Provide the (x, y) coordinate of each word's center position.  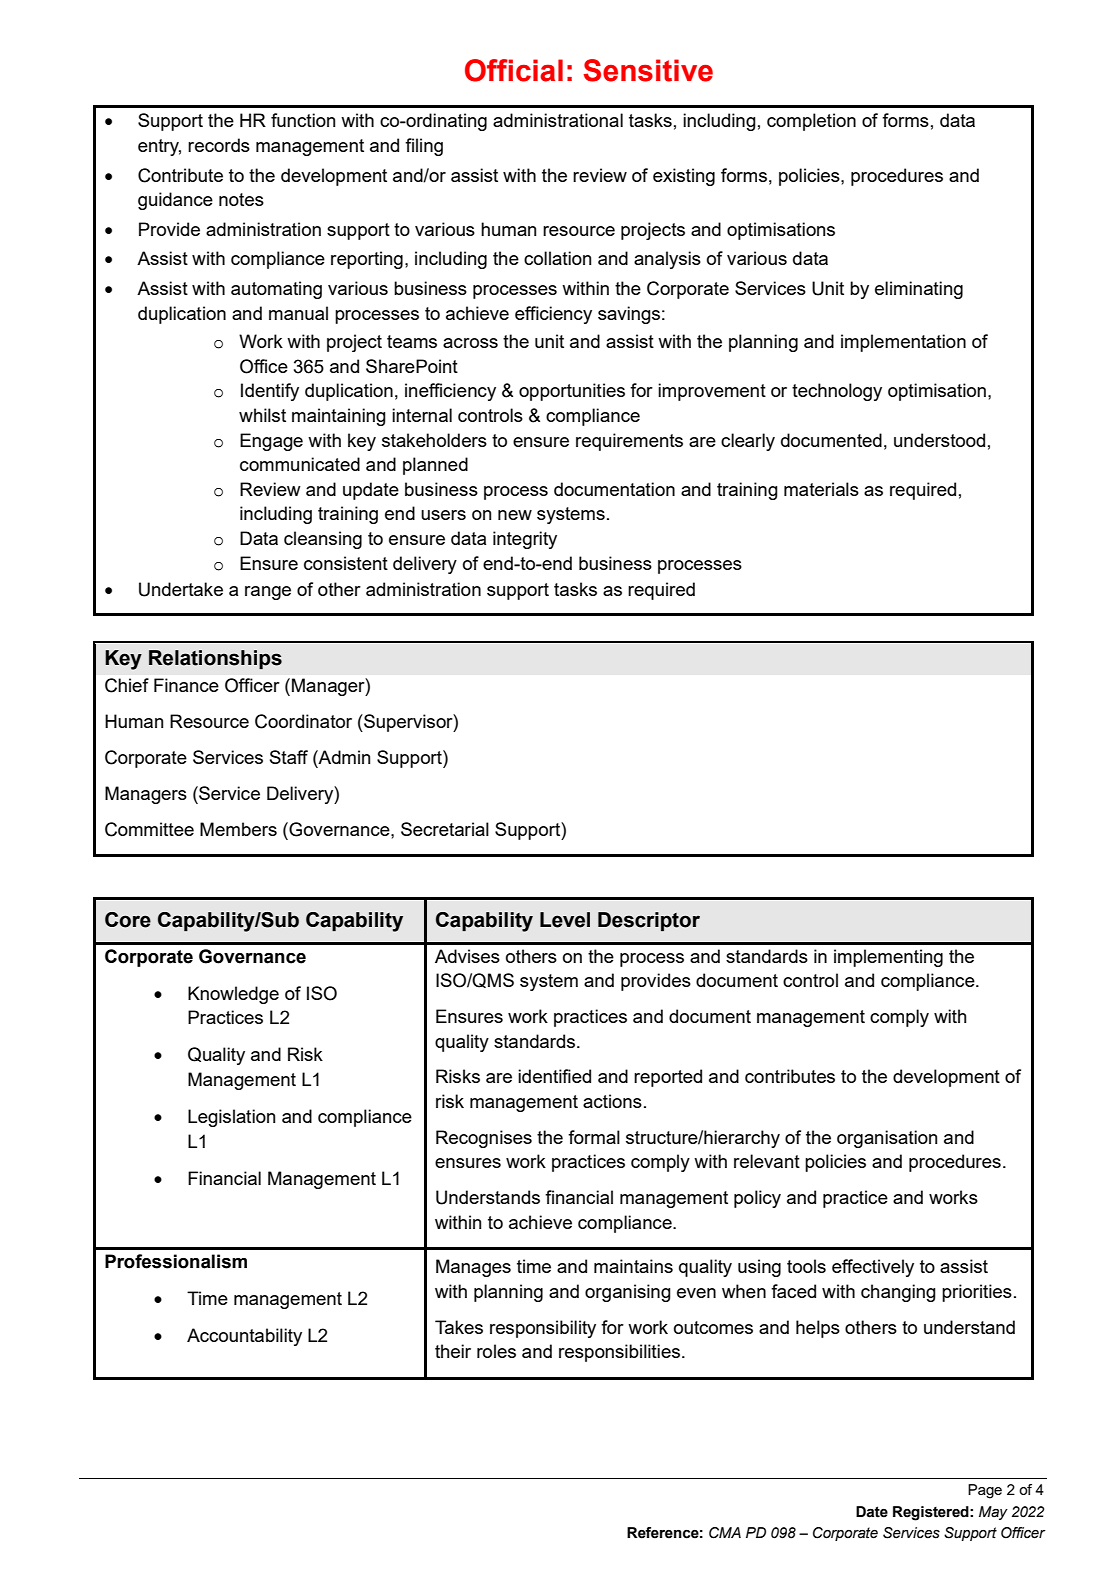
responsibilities (619, 1353)
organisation (887, 1139)
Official (514, 70)
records (219, 145)
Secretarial (445, 829)
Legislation (231, 1118)
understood (939, 440)
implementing (888, 958)
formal (594, 1137)
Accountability (244, 1337)
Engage (271, 442)
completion (811, 122)
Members (238, 829)
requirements (629, 442)
